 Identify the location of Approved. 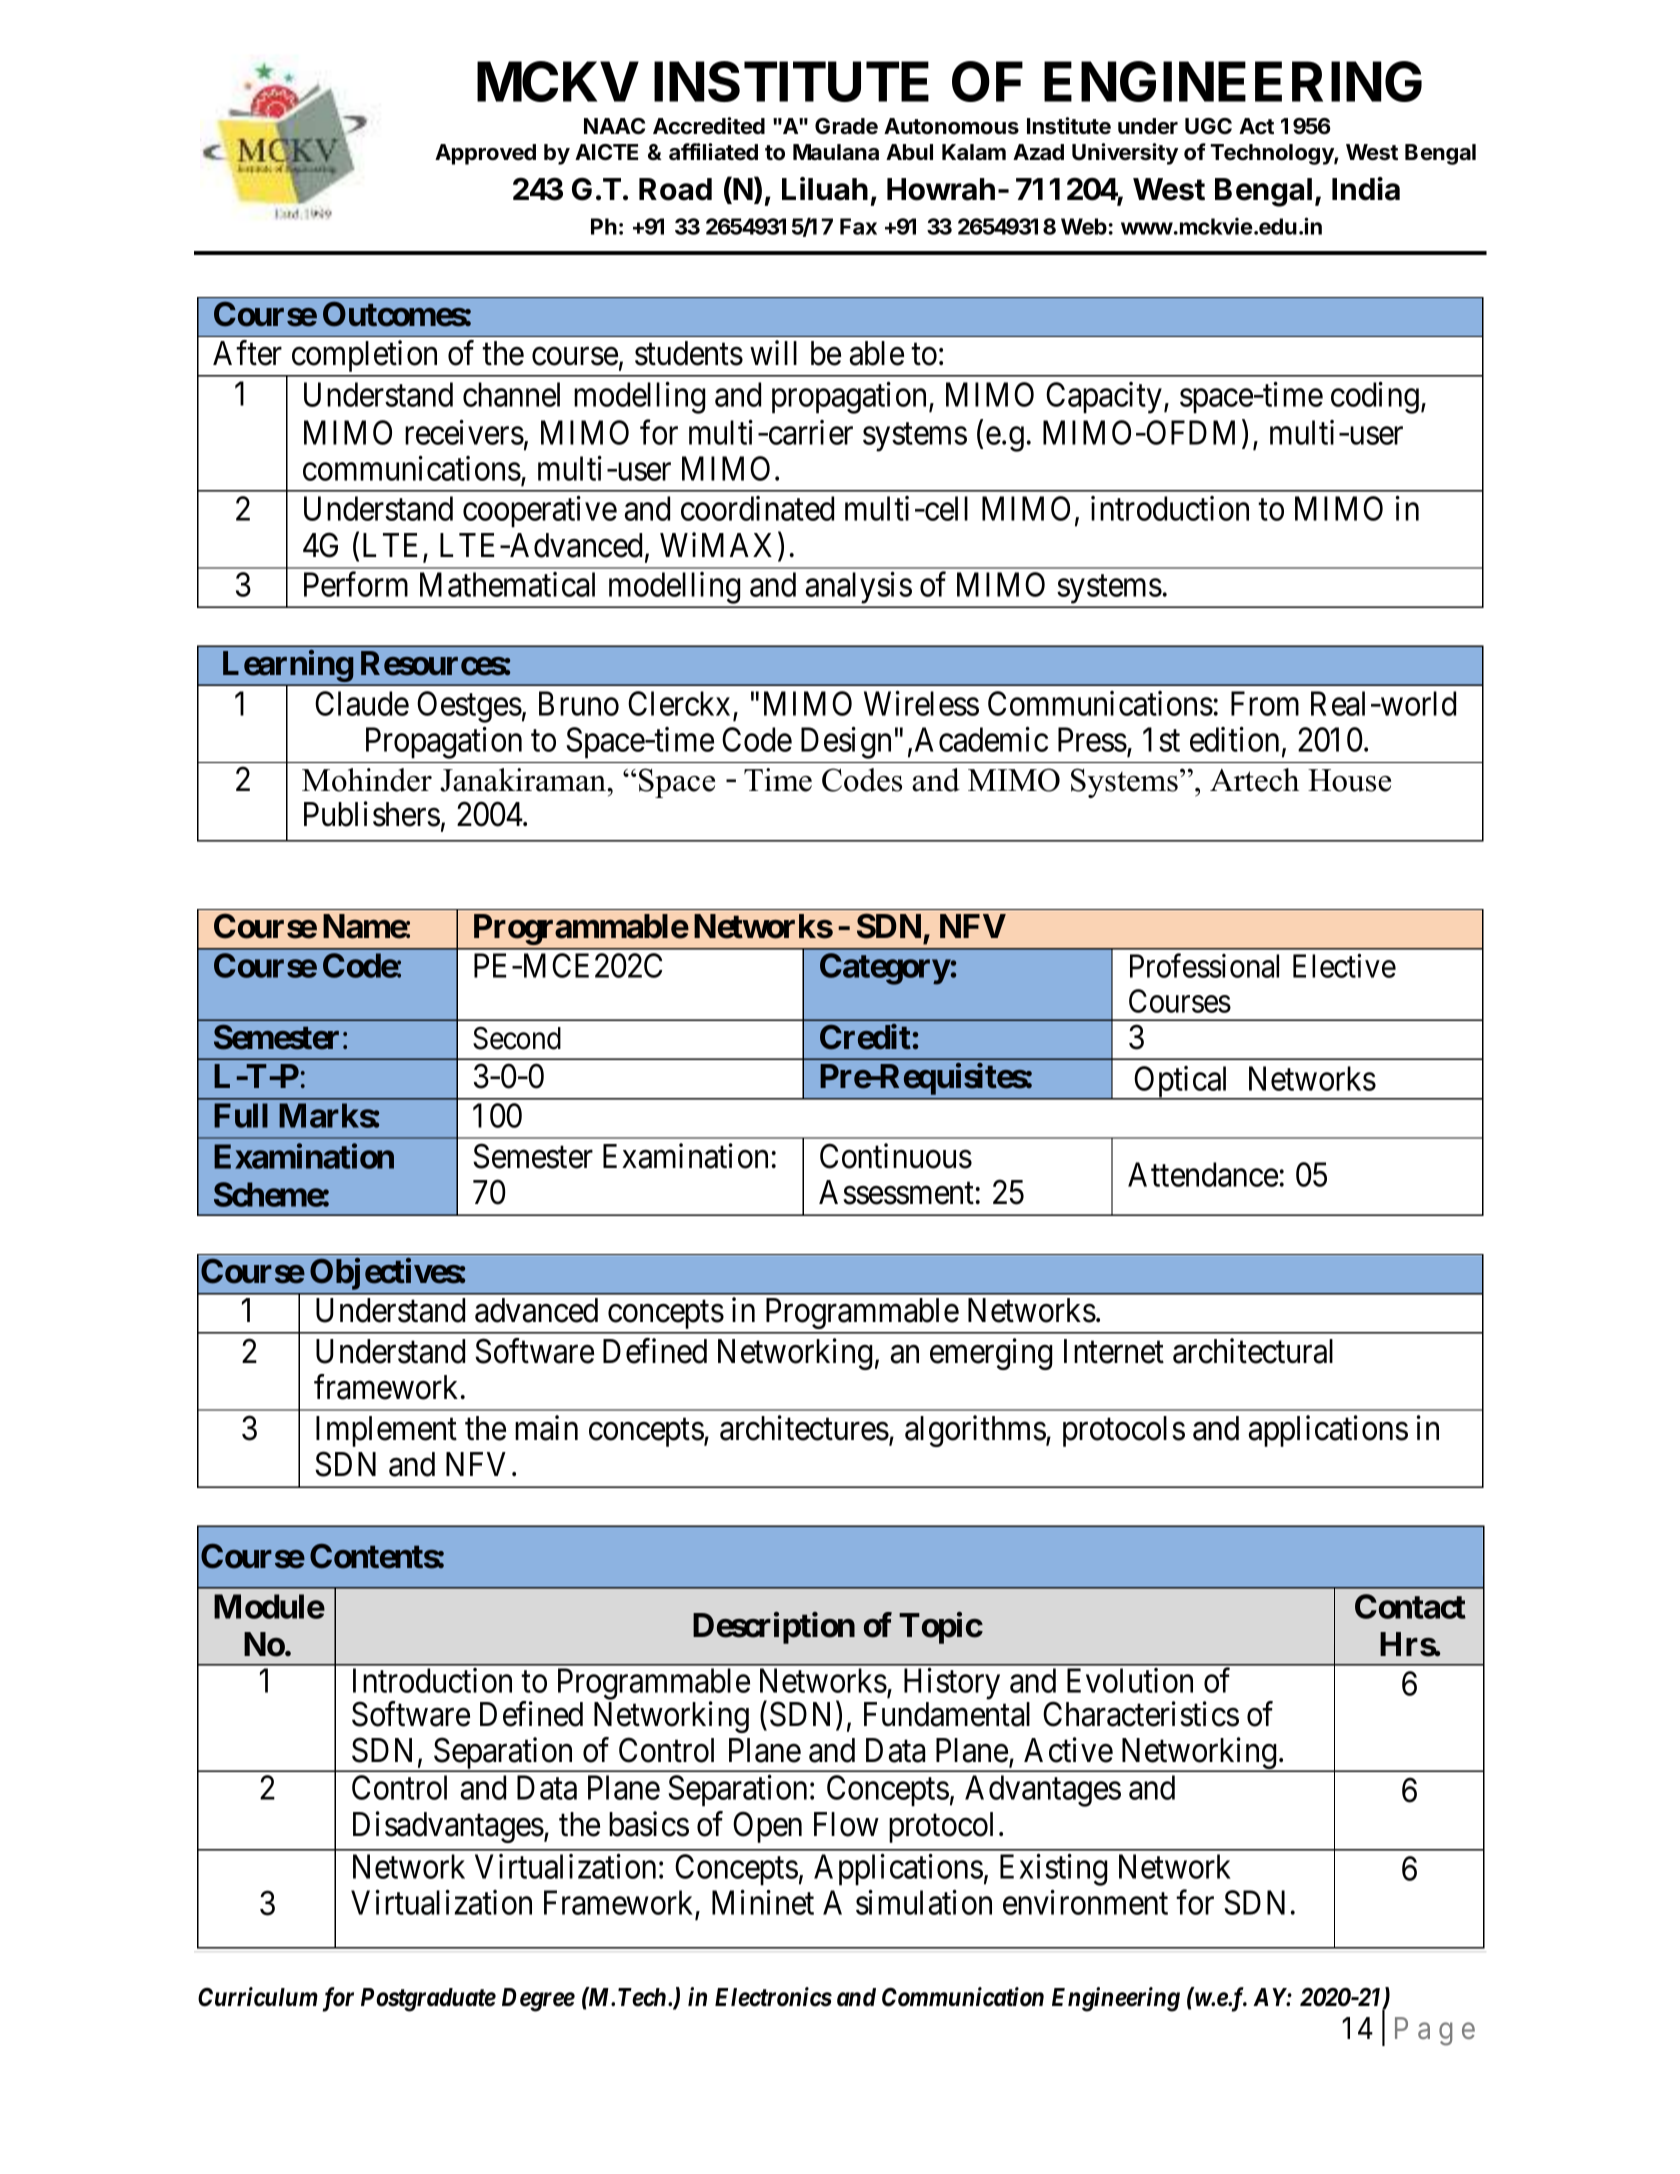
(485, 154).
